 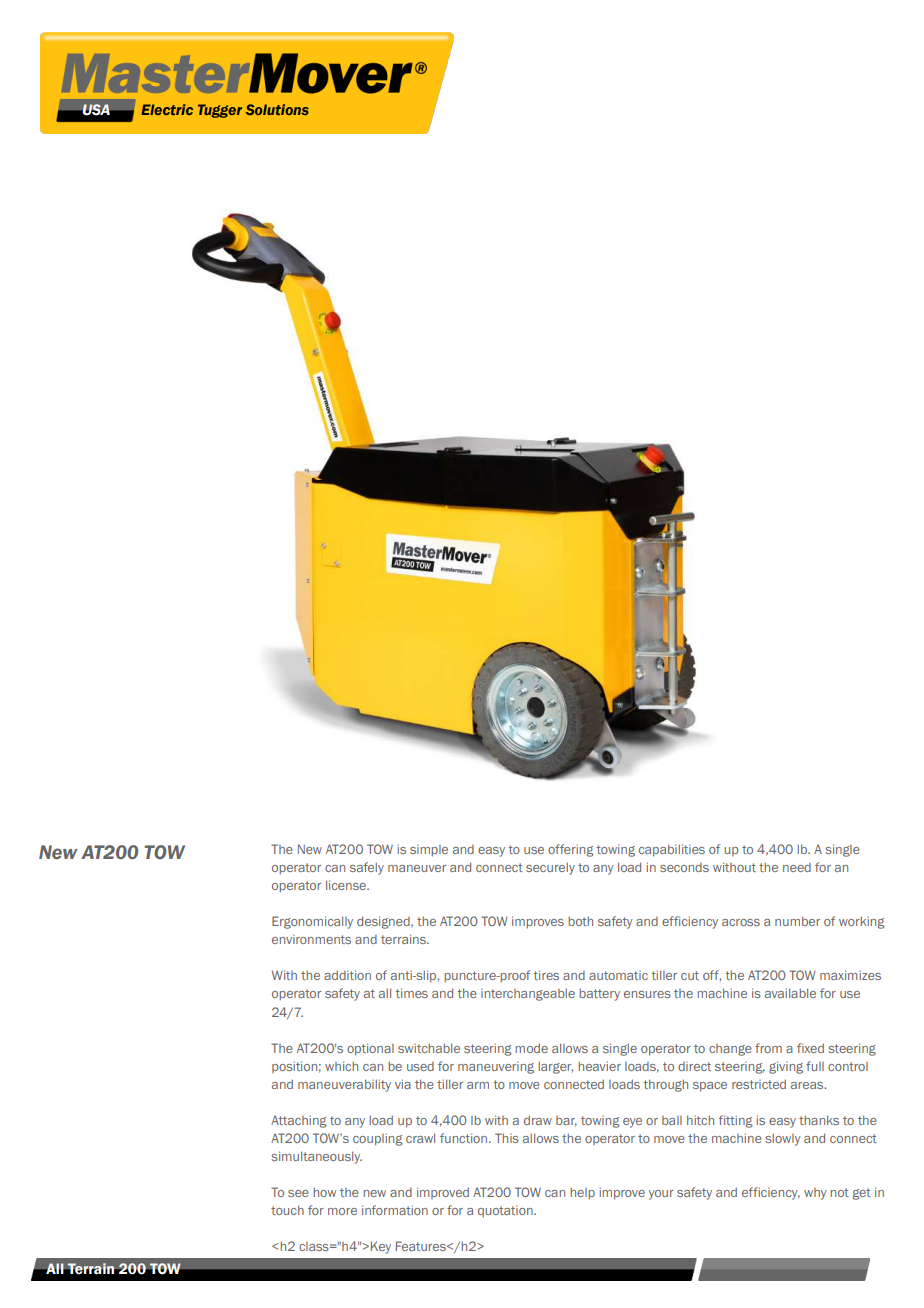 What do you see at coordinates (571, 850) in the screenshot?
I see `offering` at bounding box center [571, 850].
